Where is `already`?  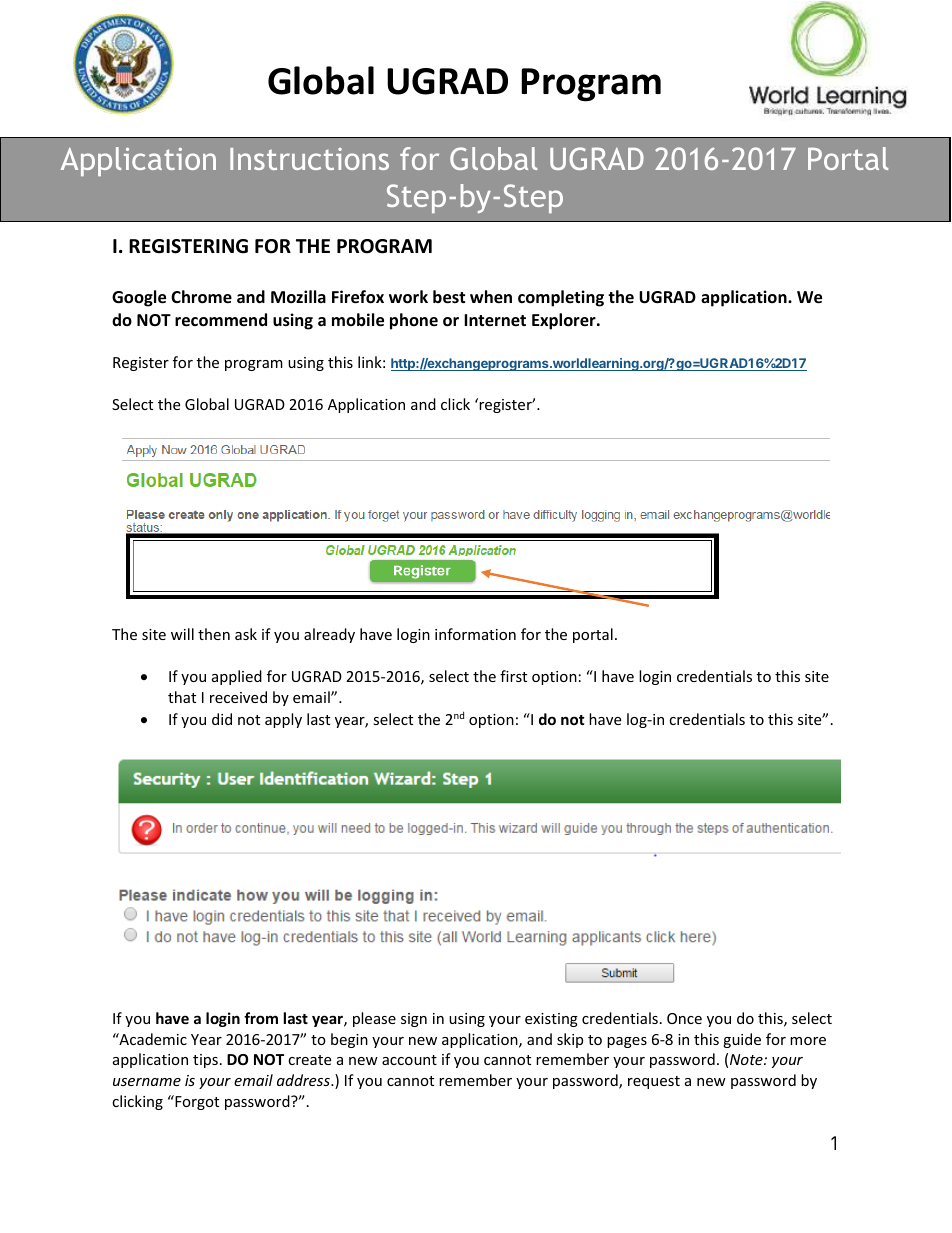 already is located at coordinates (329, 635).
